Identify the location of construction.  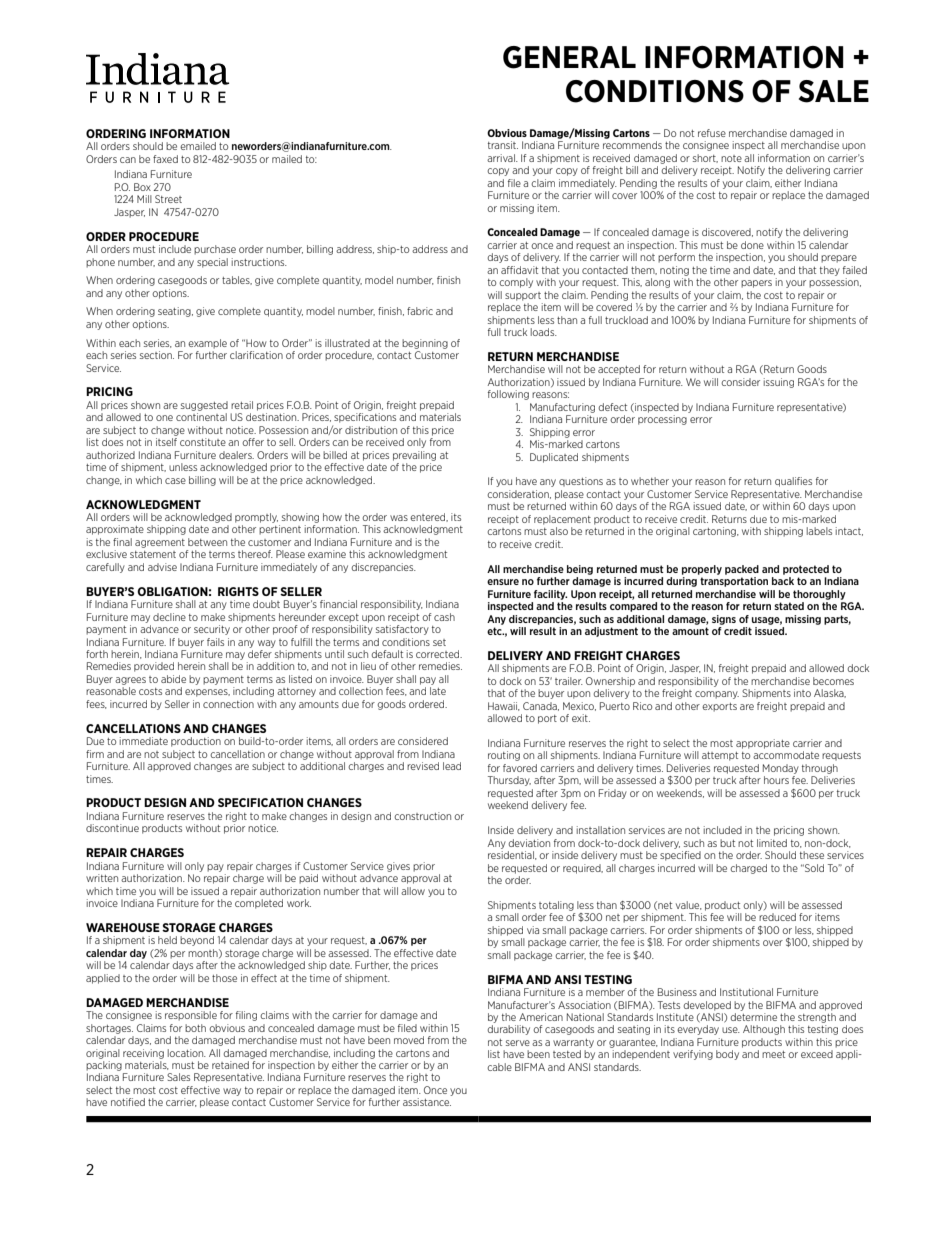
(422, 816).
